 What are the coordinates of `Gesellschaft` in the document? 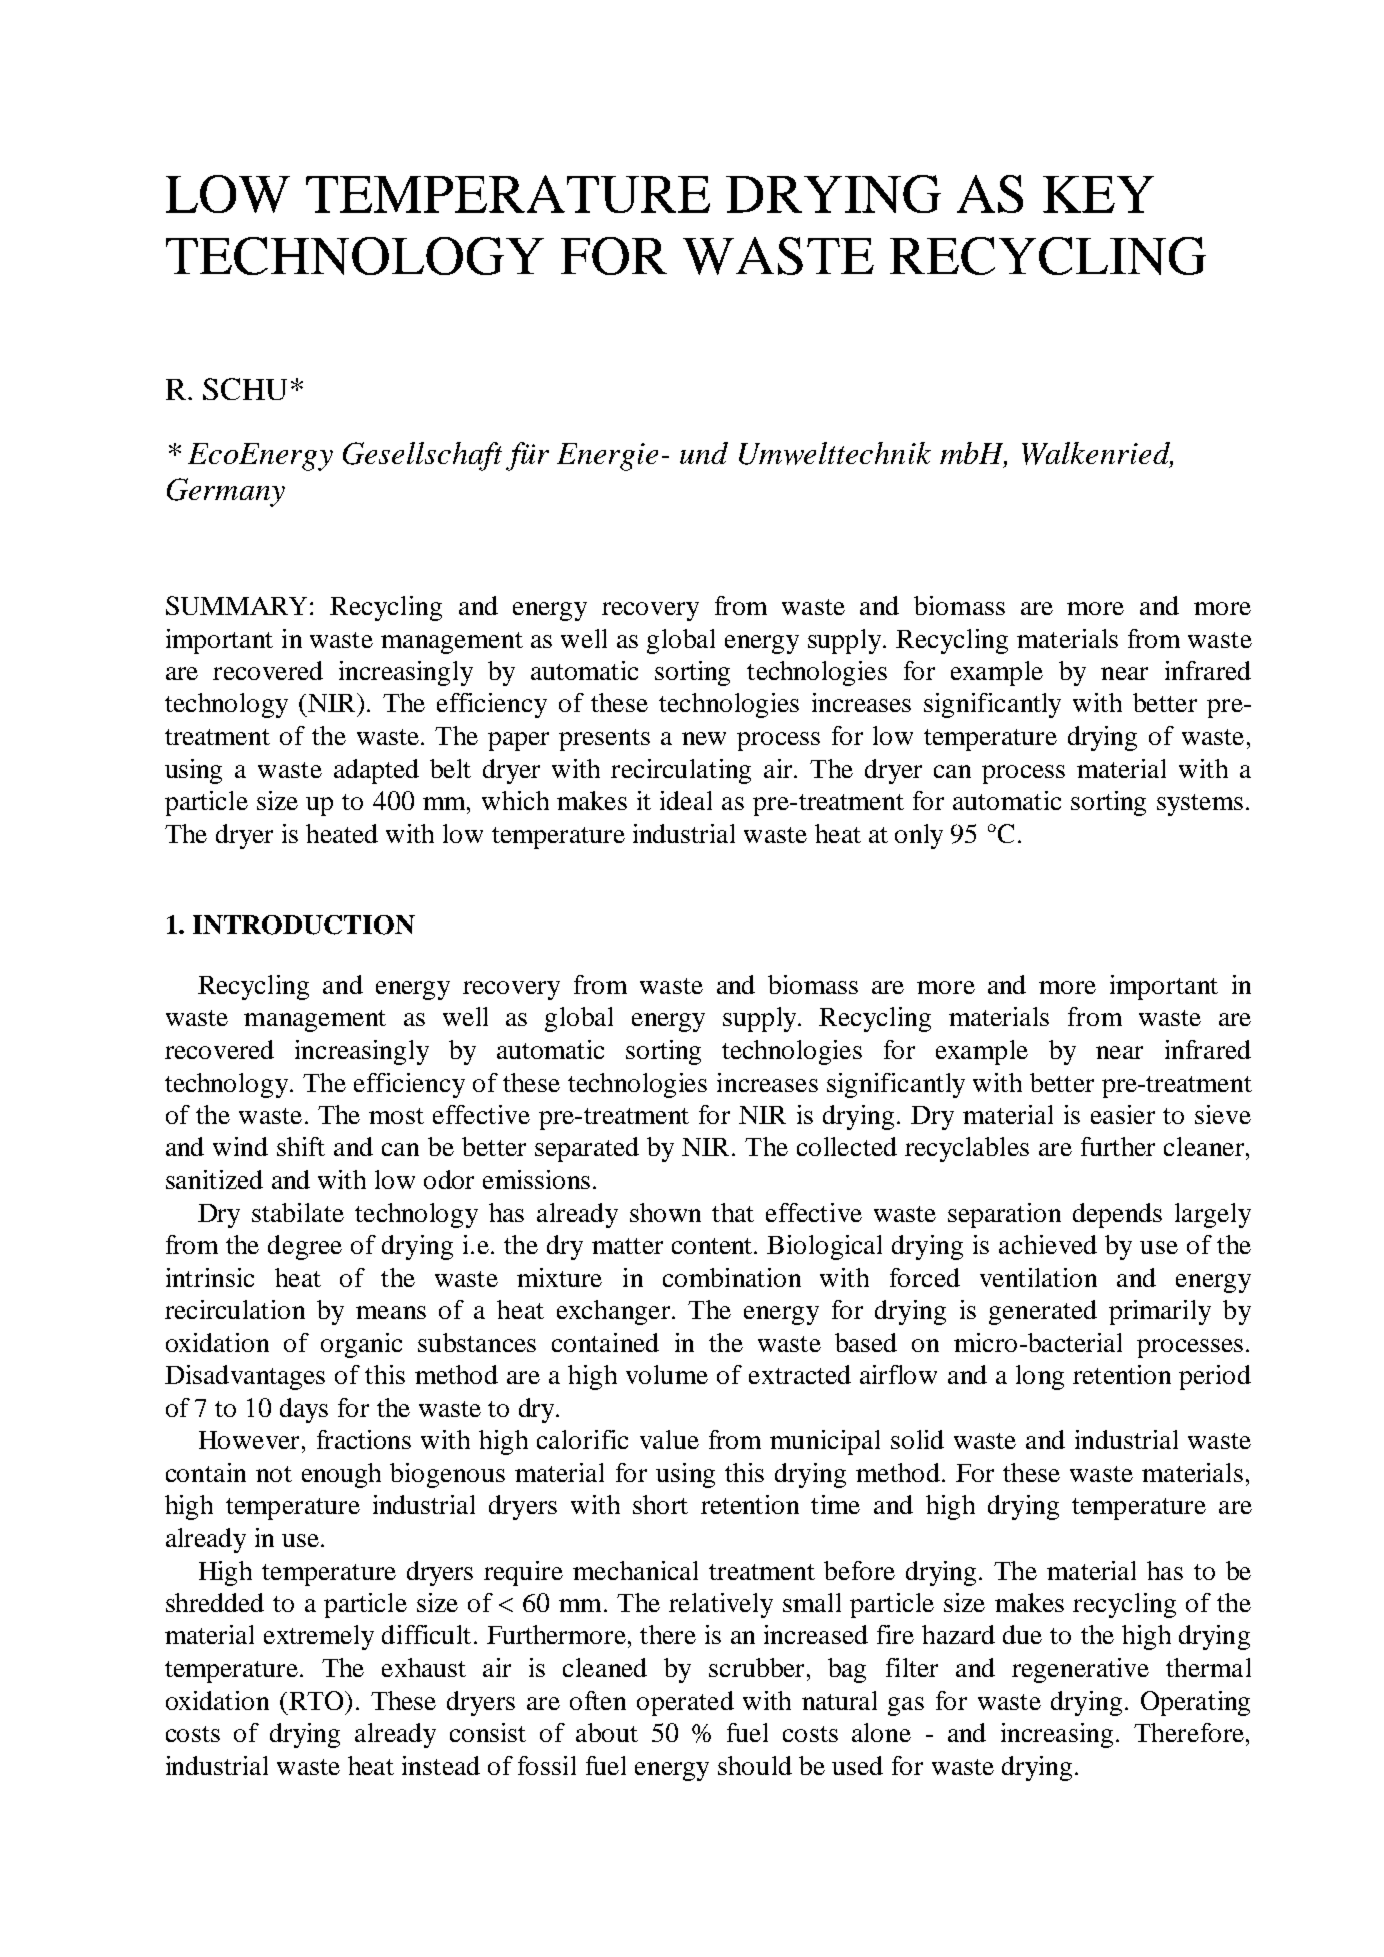 It's located at (422, 456).
